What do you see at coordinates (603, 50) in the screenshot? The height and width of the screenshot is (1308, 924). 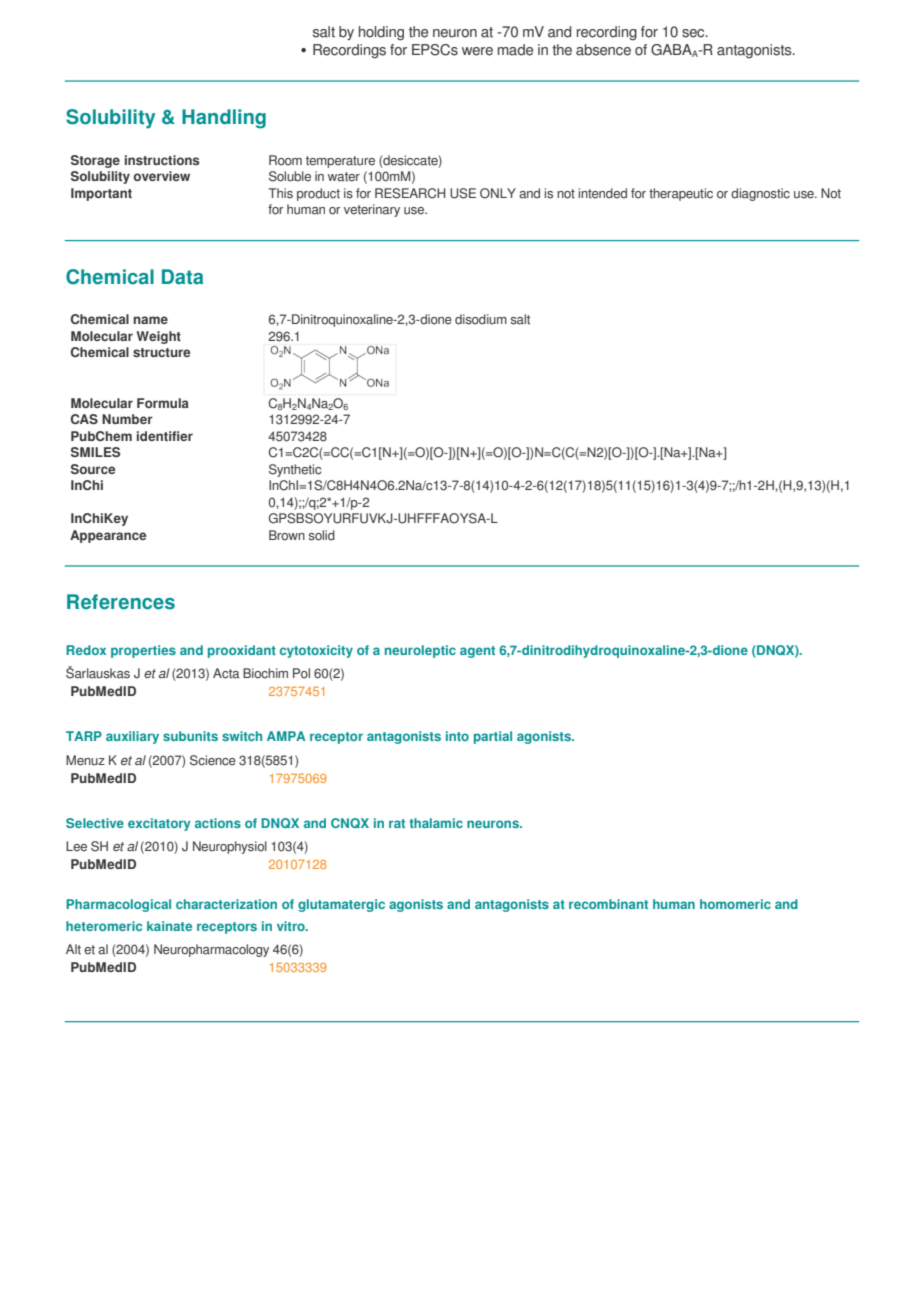 I see `absence` at bounding box center [603, 50].
